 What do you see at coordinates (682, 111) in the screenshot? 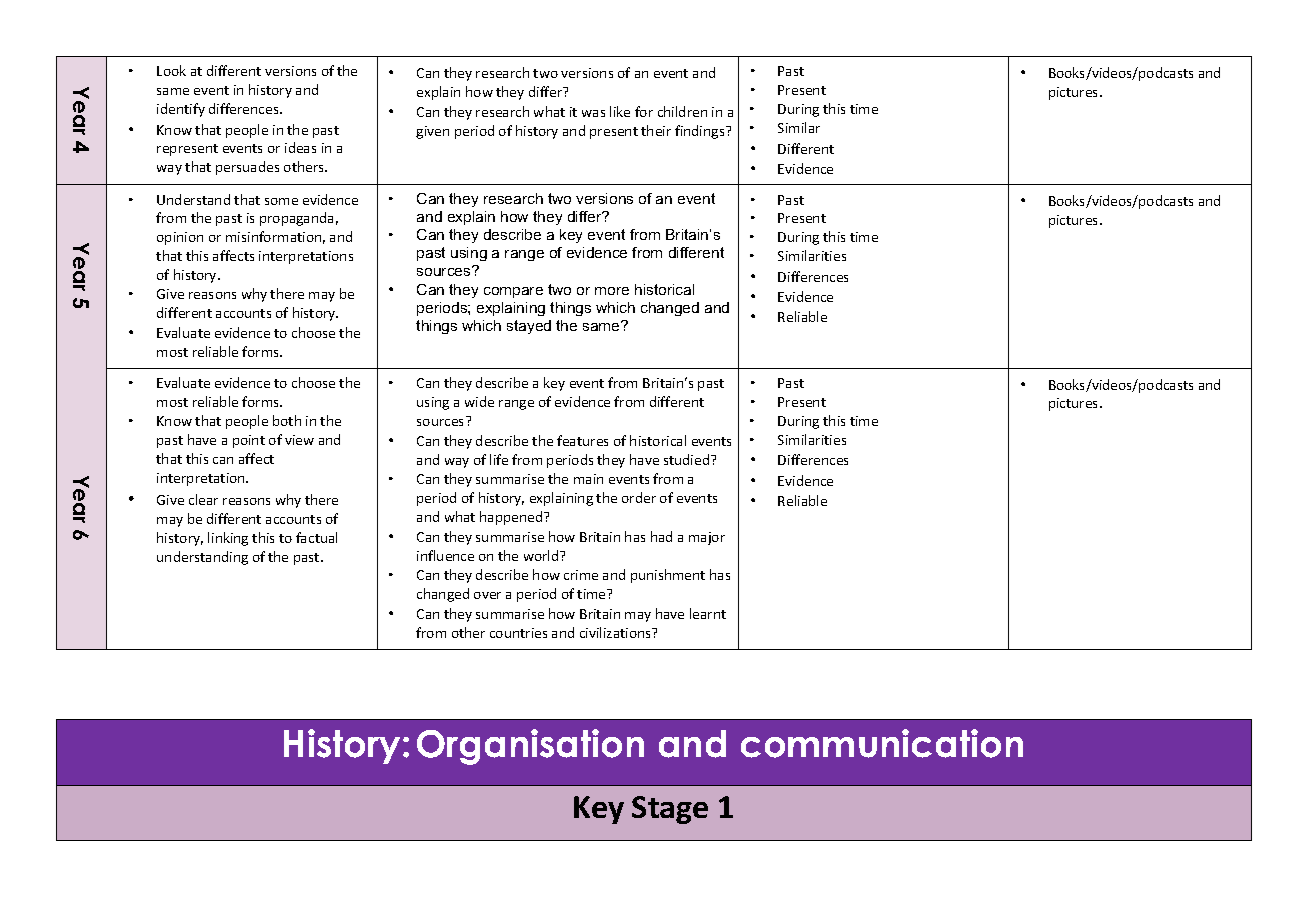
I see `children` at bounding box center [682, 111].
